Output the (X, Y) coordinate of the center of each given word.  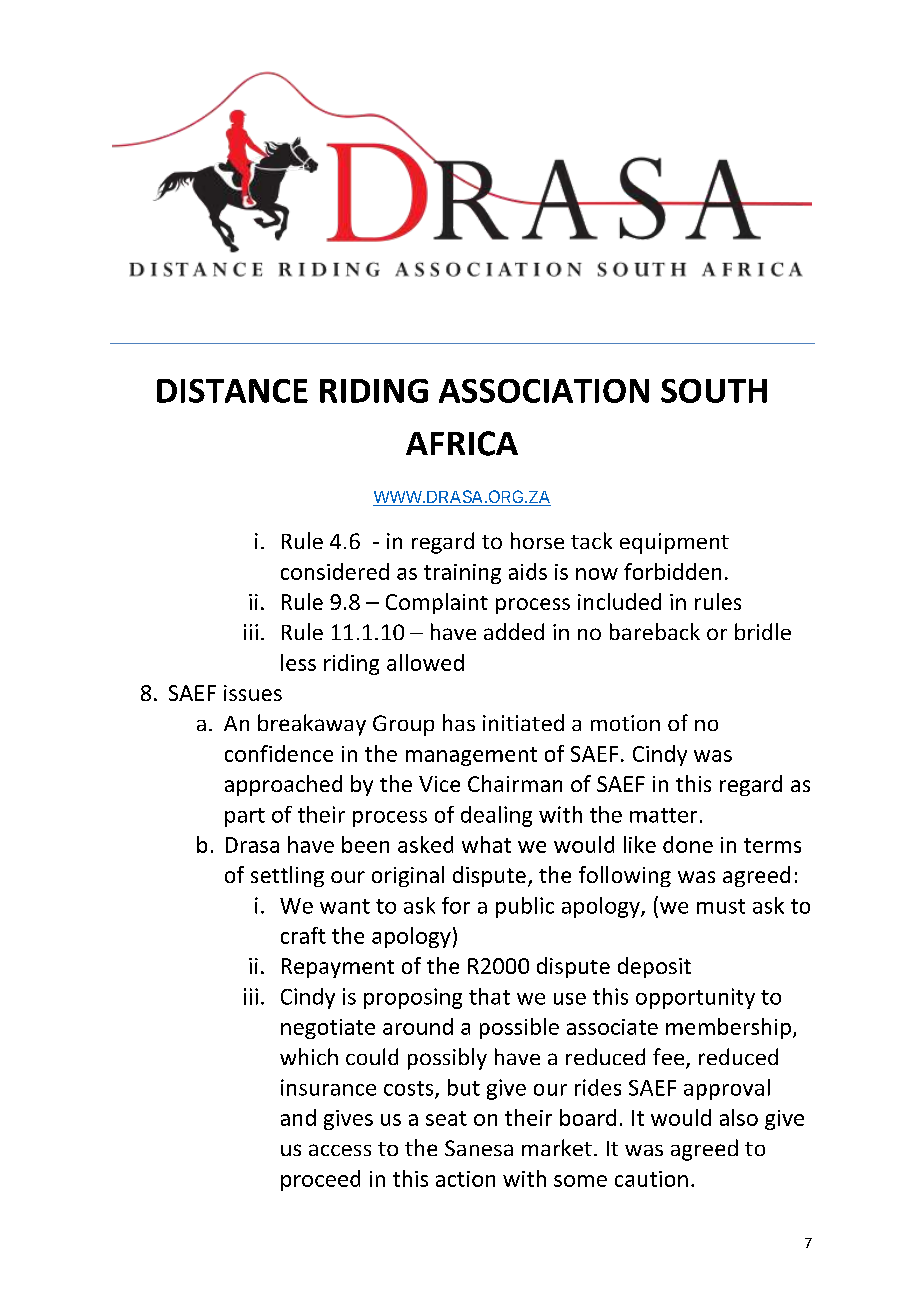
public (525, 907)
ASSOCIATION (544, 391)
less (298, 662)
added (514, 631)
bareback (655, 631)
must (721, 906)
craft (303, 935)
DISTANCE (232, 391)
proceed (320, 1180)
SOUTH (714, 391)
